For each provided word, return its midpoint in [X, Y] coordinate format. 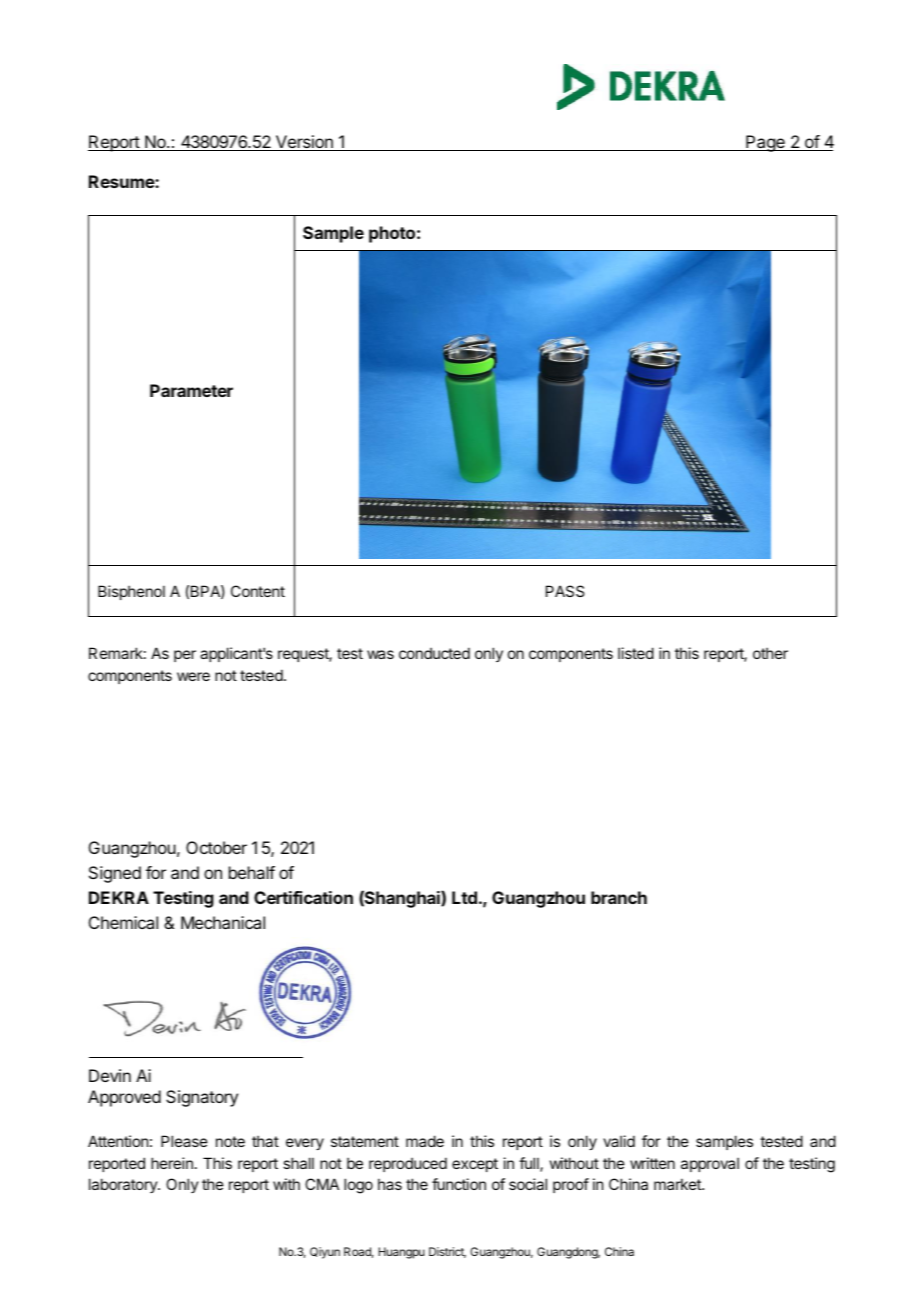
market [678, 1184]
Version [304, 143]
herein [172, 1163]
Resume [122, 181]
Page [765, 143]
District [447, 1252]
